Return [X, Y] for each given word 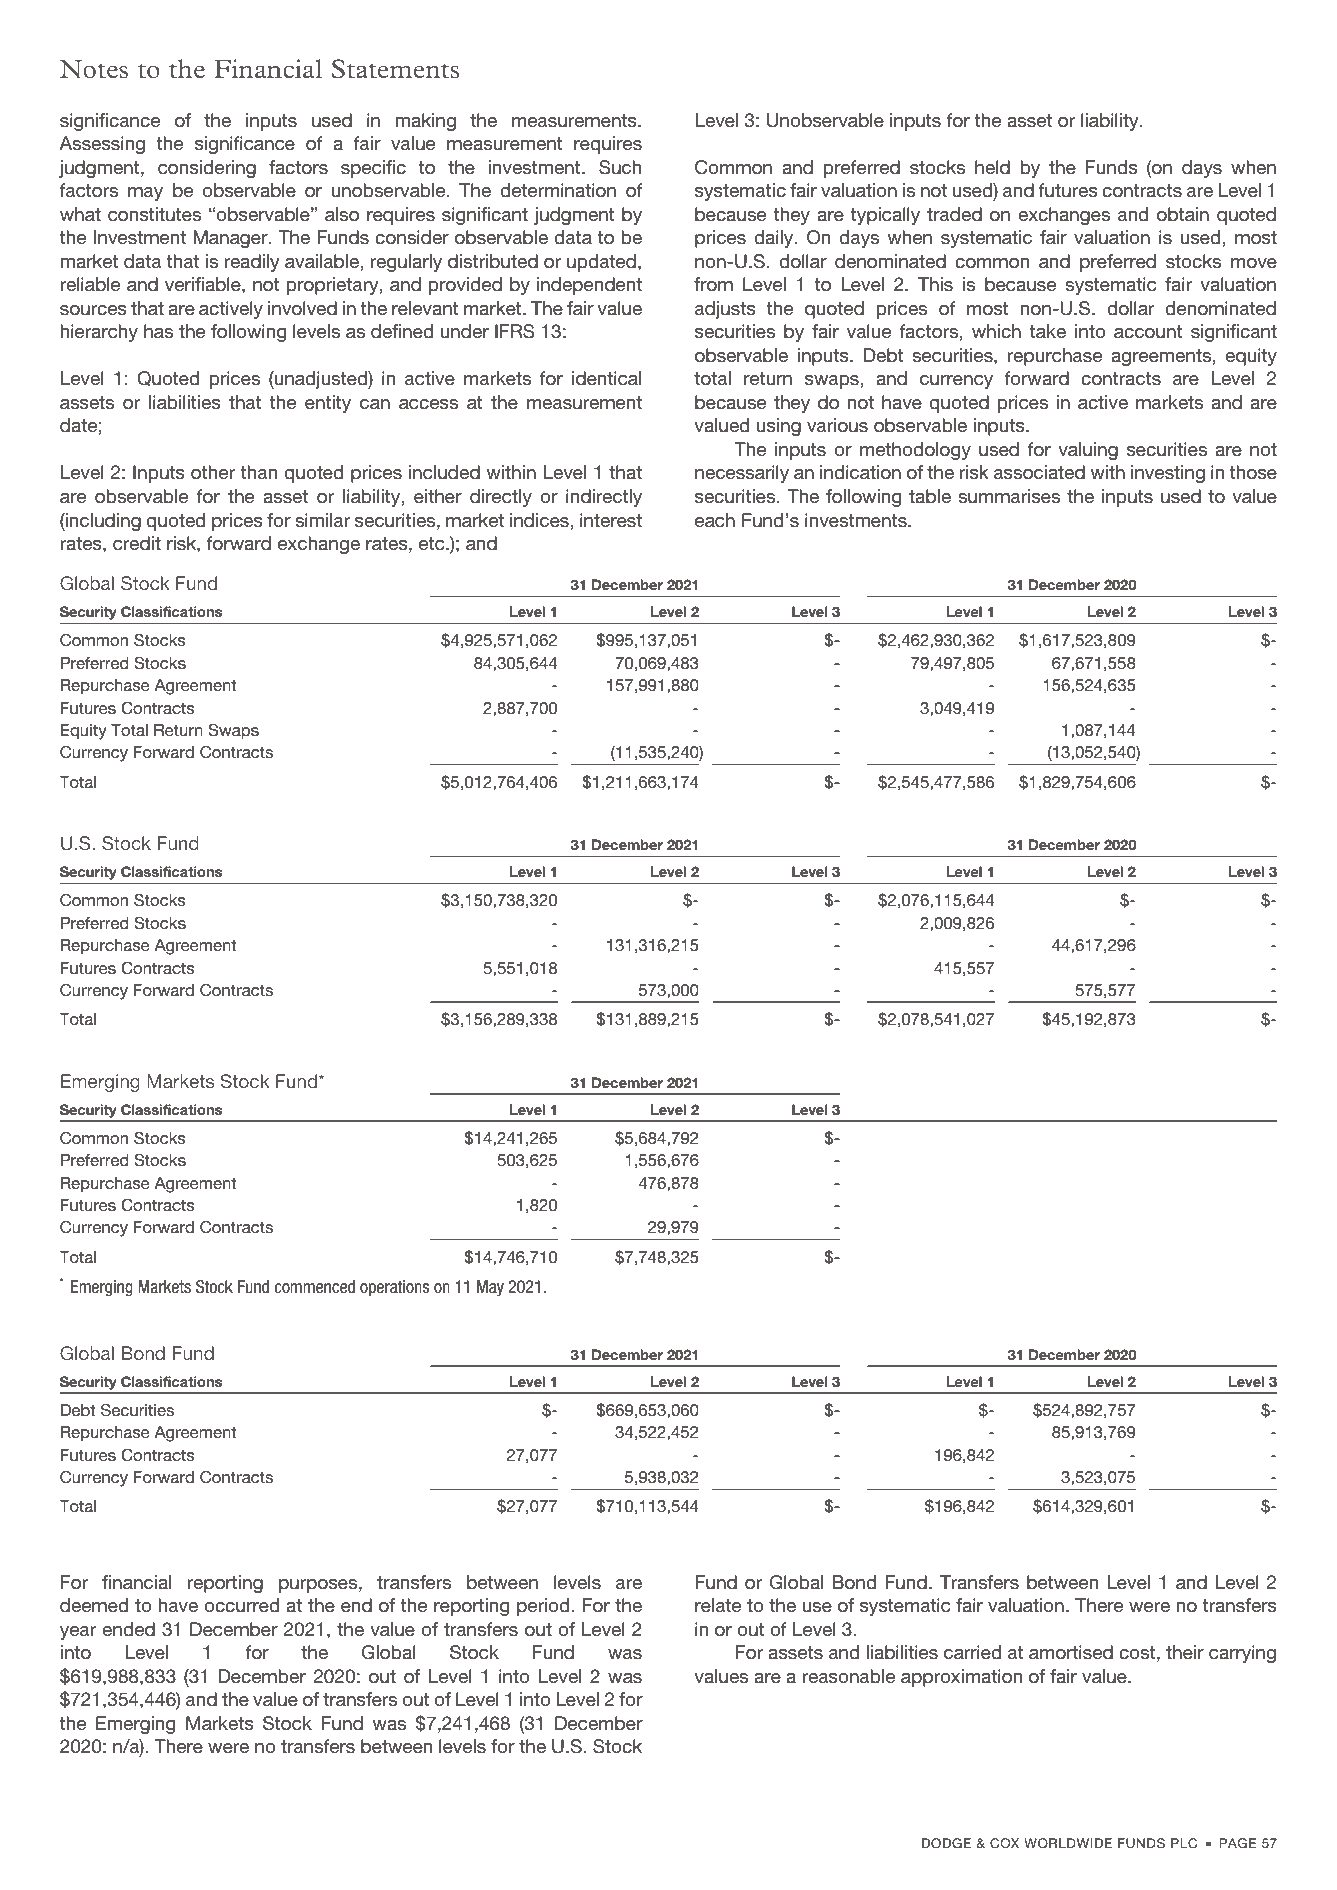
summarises [1009, 496]
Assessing [102, 145]
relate [718, 1605]
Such [620, 167]
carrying [1242, 1654]
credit [137, 543]
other [213, 472]
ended [128, 1629]
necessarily [742, 474]
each [715, 520]
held [992, 167]
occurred [241, 1605]
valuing [1088, 451]
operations [395, 1288]
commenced [315, 1287]
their [1185, 1652]
